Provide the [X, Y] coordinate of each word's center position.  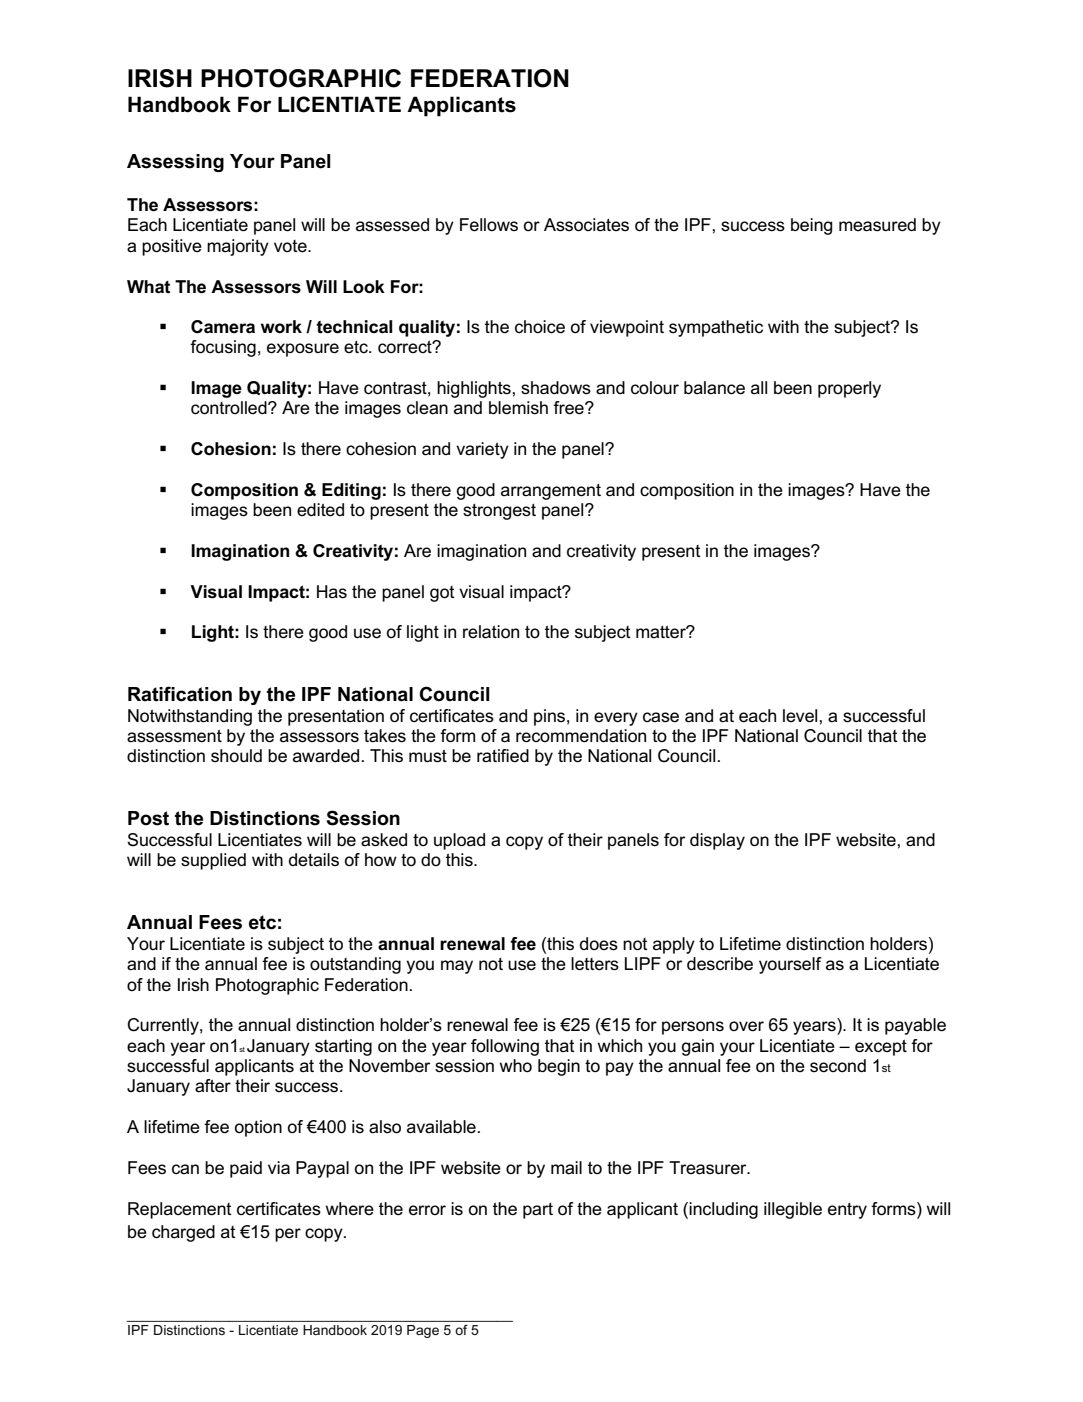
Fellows [489, 225]
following [505, 1047]
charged [183, 1233]
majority [238, 247]
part [538, 1211]
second [838, 1066]
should [236, 755]
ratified [503, 756]
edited [320, 510]
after [213, 1086]
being [812, 226]
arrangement [551, 492]
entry [847, 1211]
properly [849, 389]
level [801, 716]
